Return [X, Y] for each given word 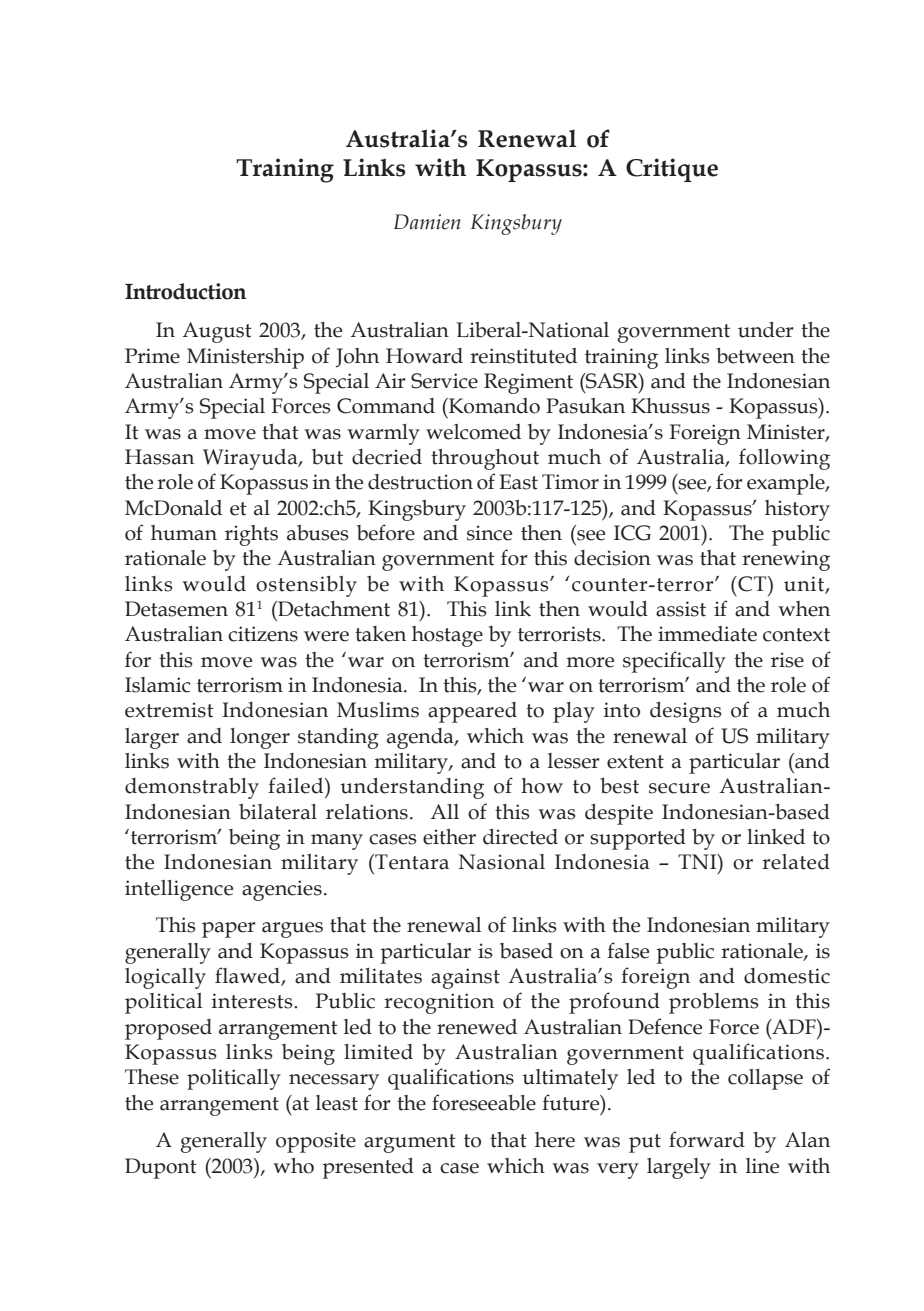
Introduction [185, 291]
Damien [427, 222]
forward [707, 1139]
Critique [672, 170]
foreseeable [484, 1102]
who [293, 1166]
